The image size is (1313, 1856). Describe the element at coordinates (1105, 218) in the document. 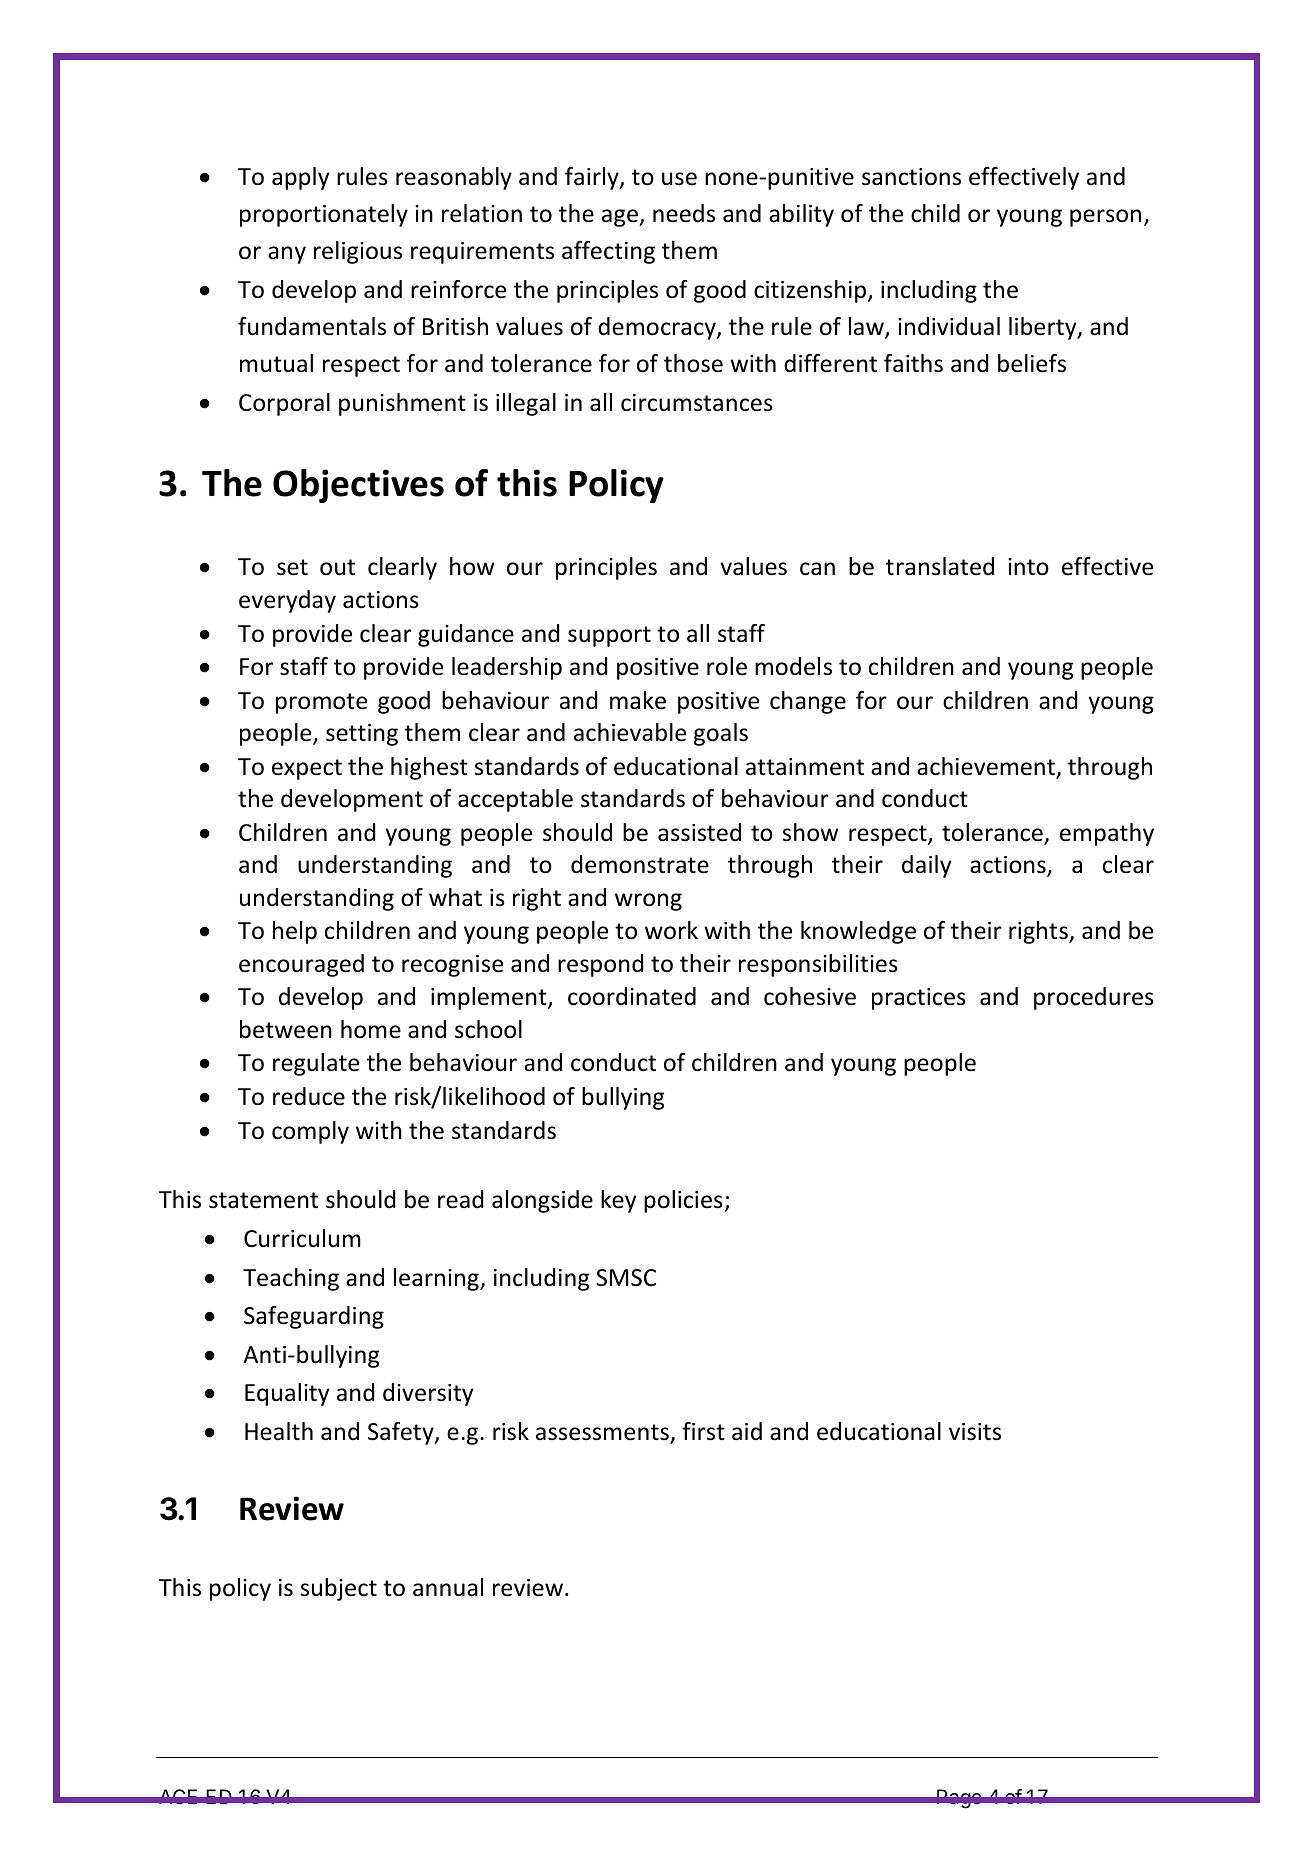

I see `person` at that location.
